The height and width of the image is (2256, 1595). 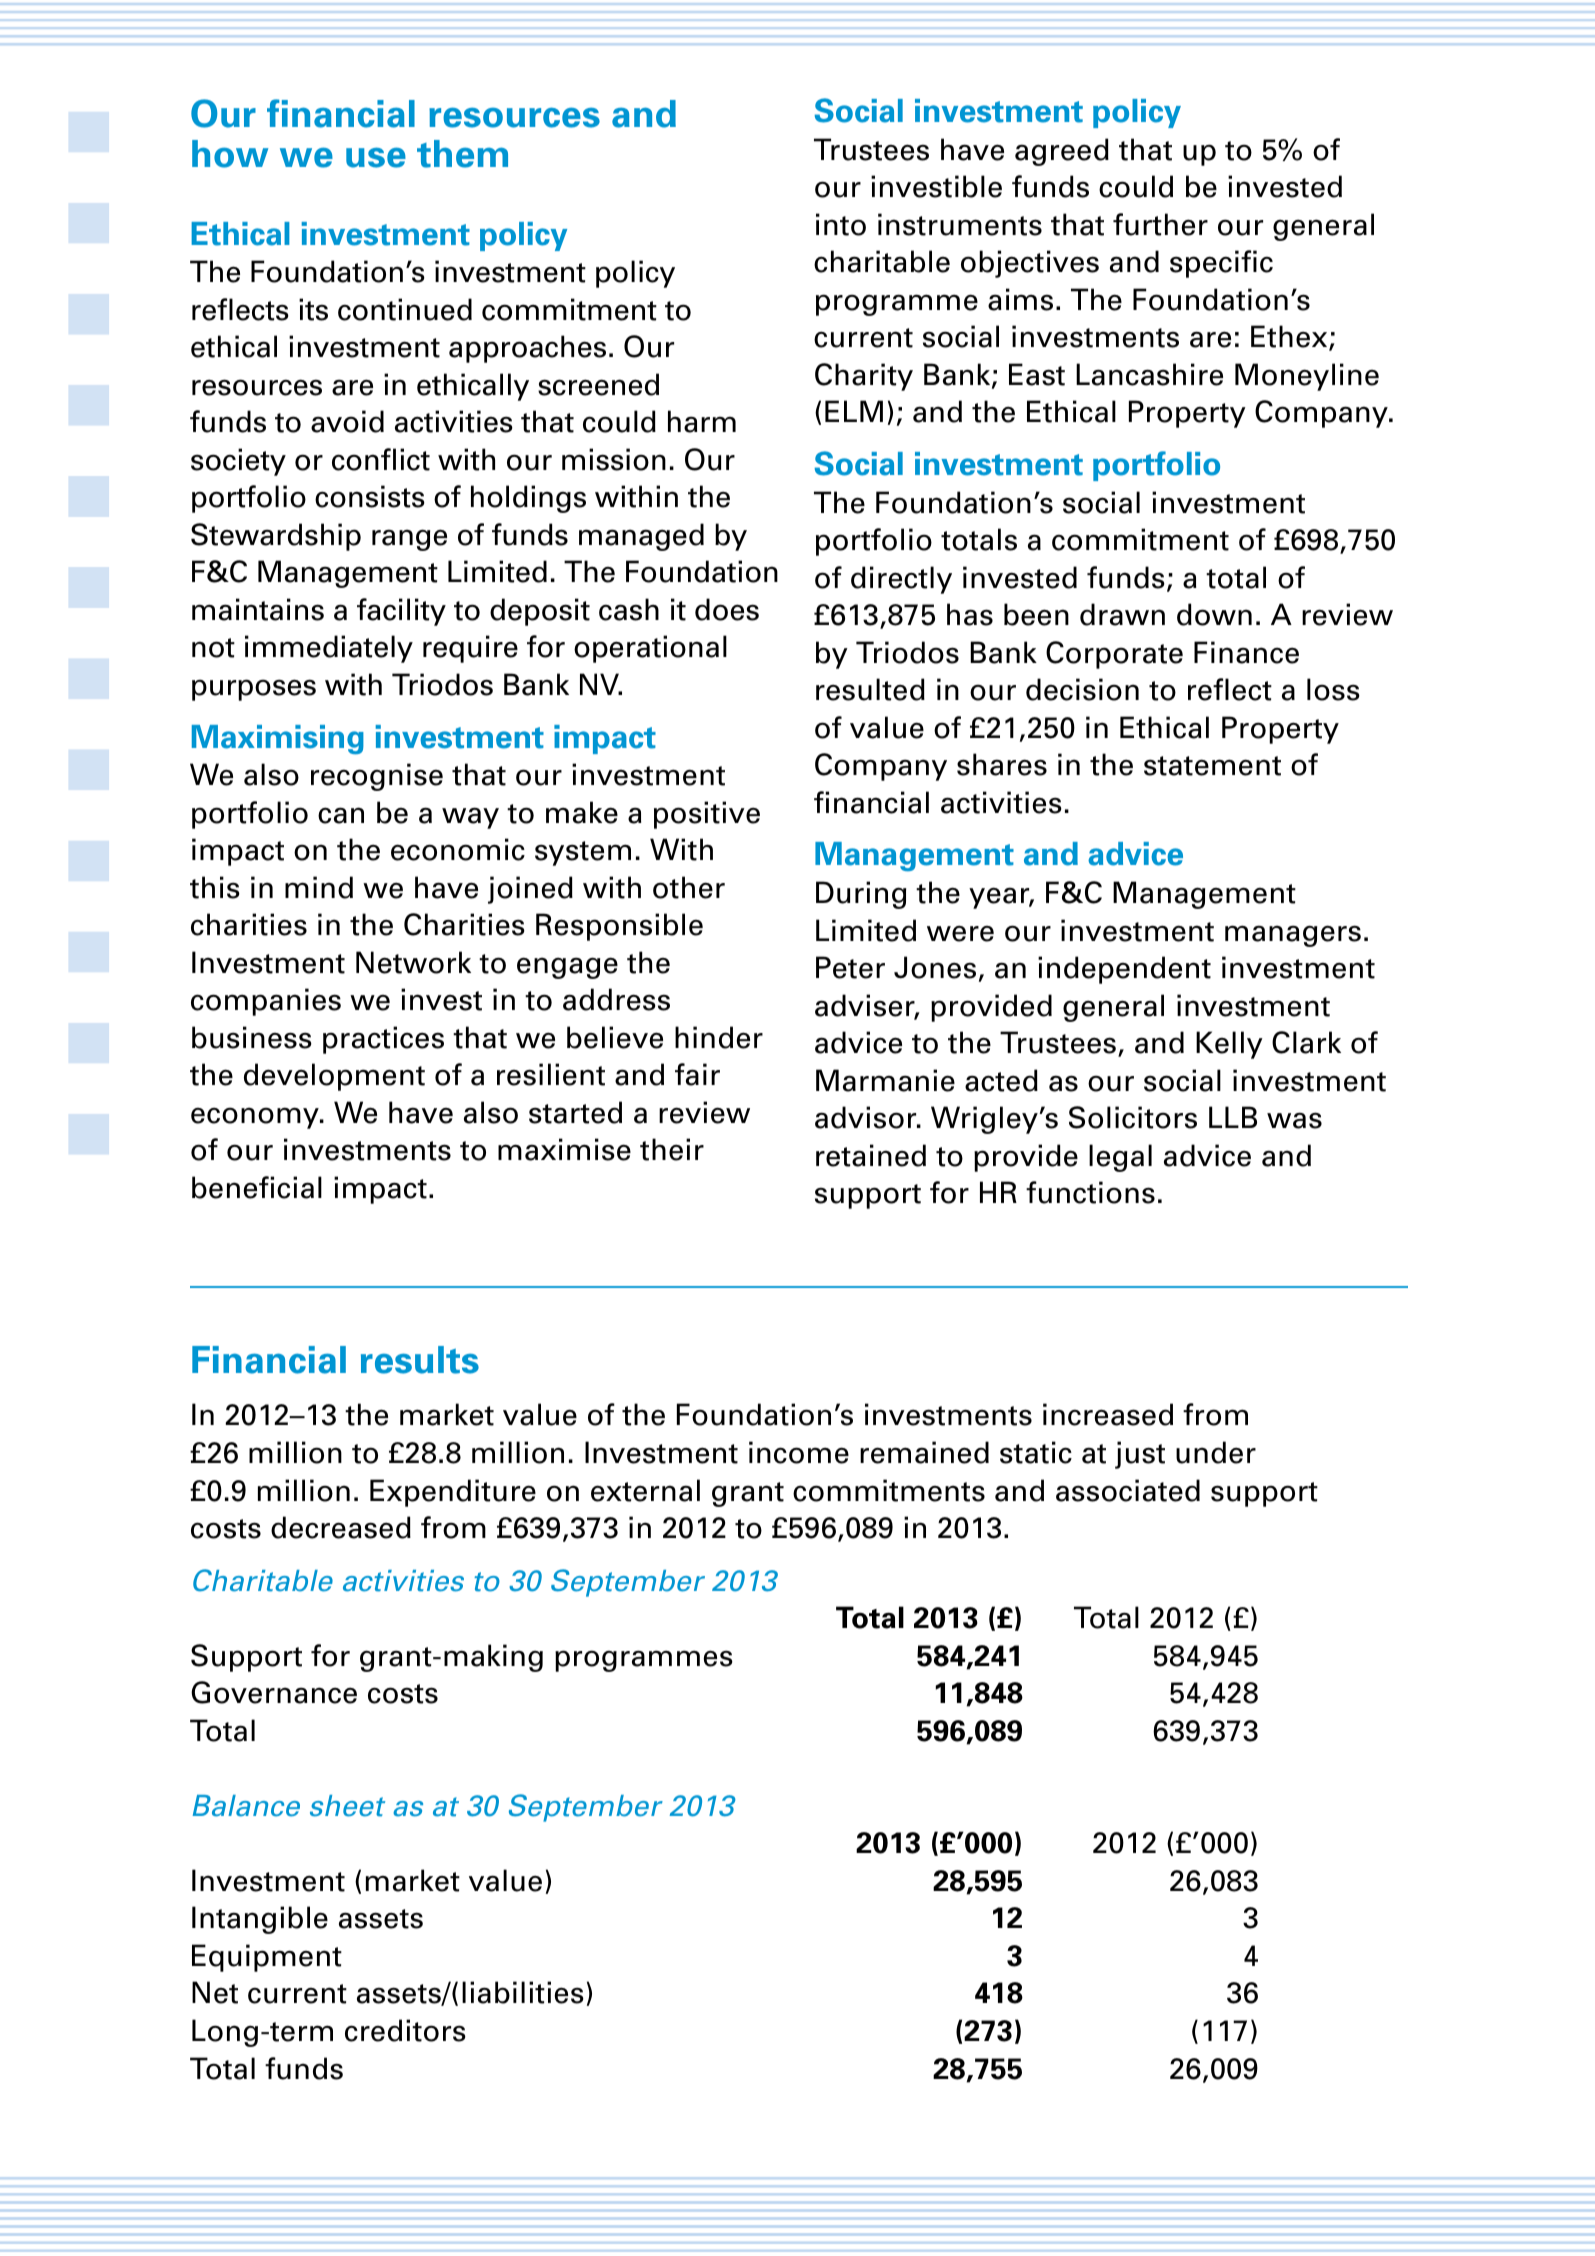 What do you see at coordinates (1128, 1490) in the image?
I see `associated` at bounding box center [1128, 1490].
